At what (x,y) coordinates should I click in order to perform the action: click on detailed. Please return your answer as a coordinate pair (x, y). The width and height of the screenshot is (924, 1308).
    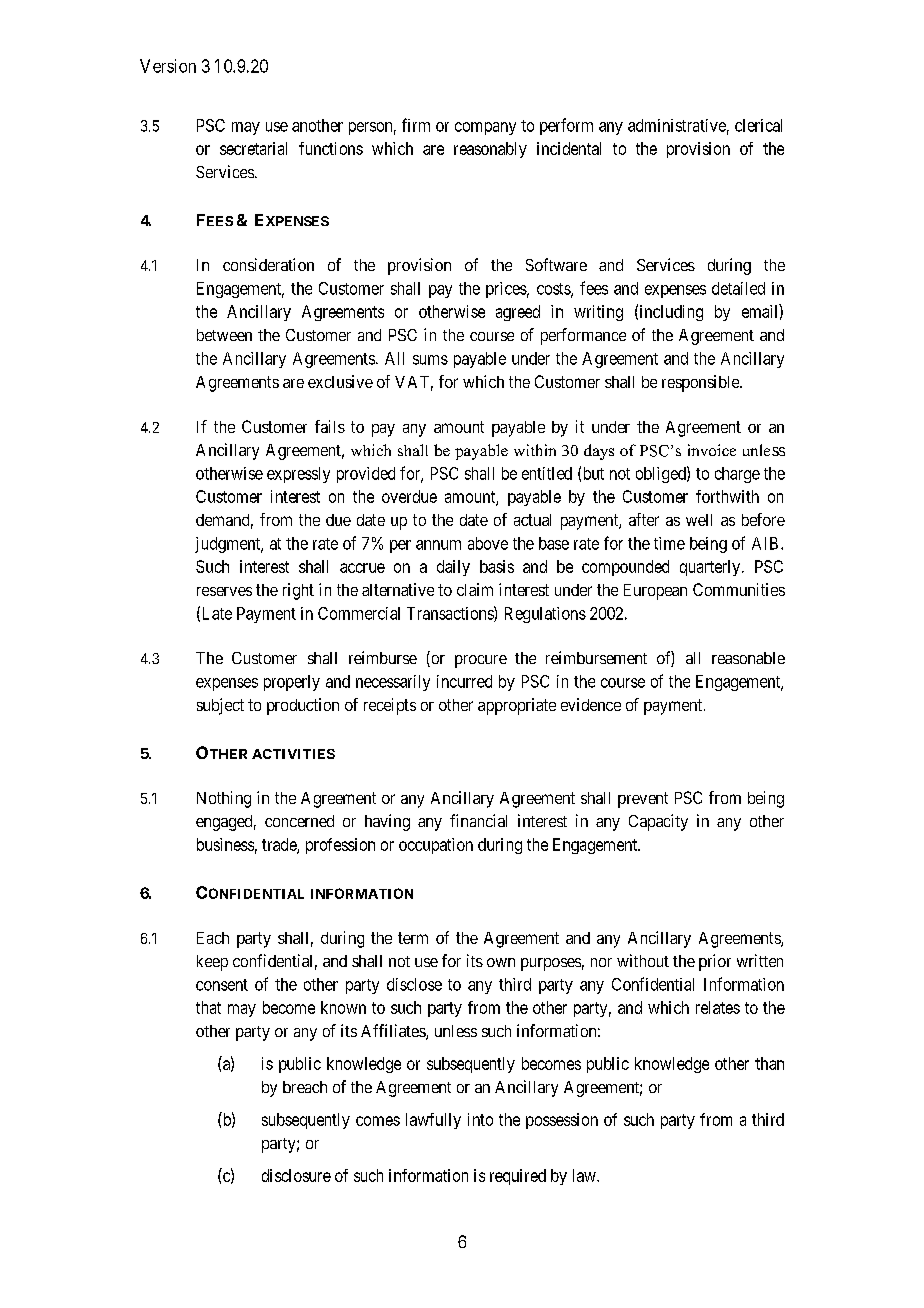
    Looking at the image, I should click on (738, 288).
